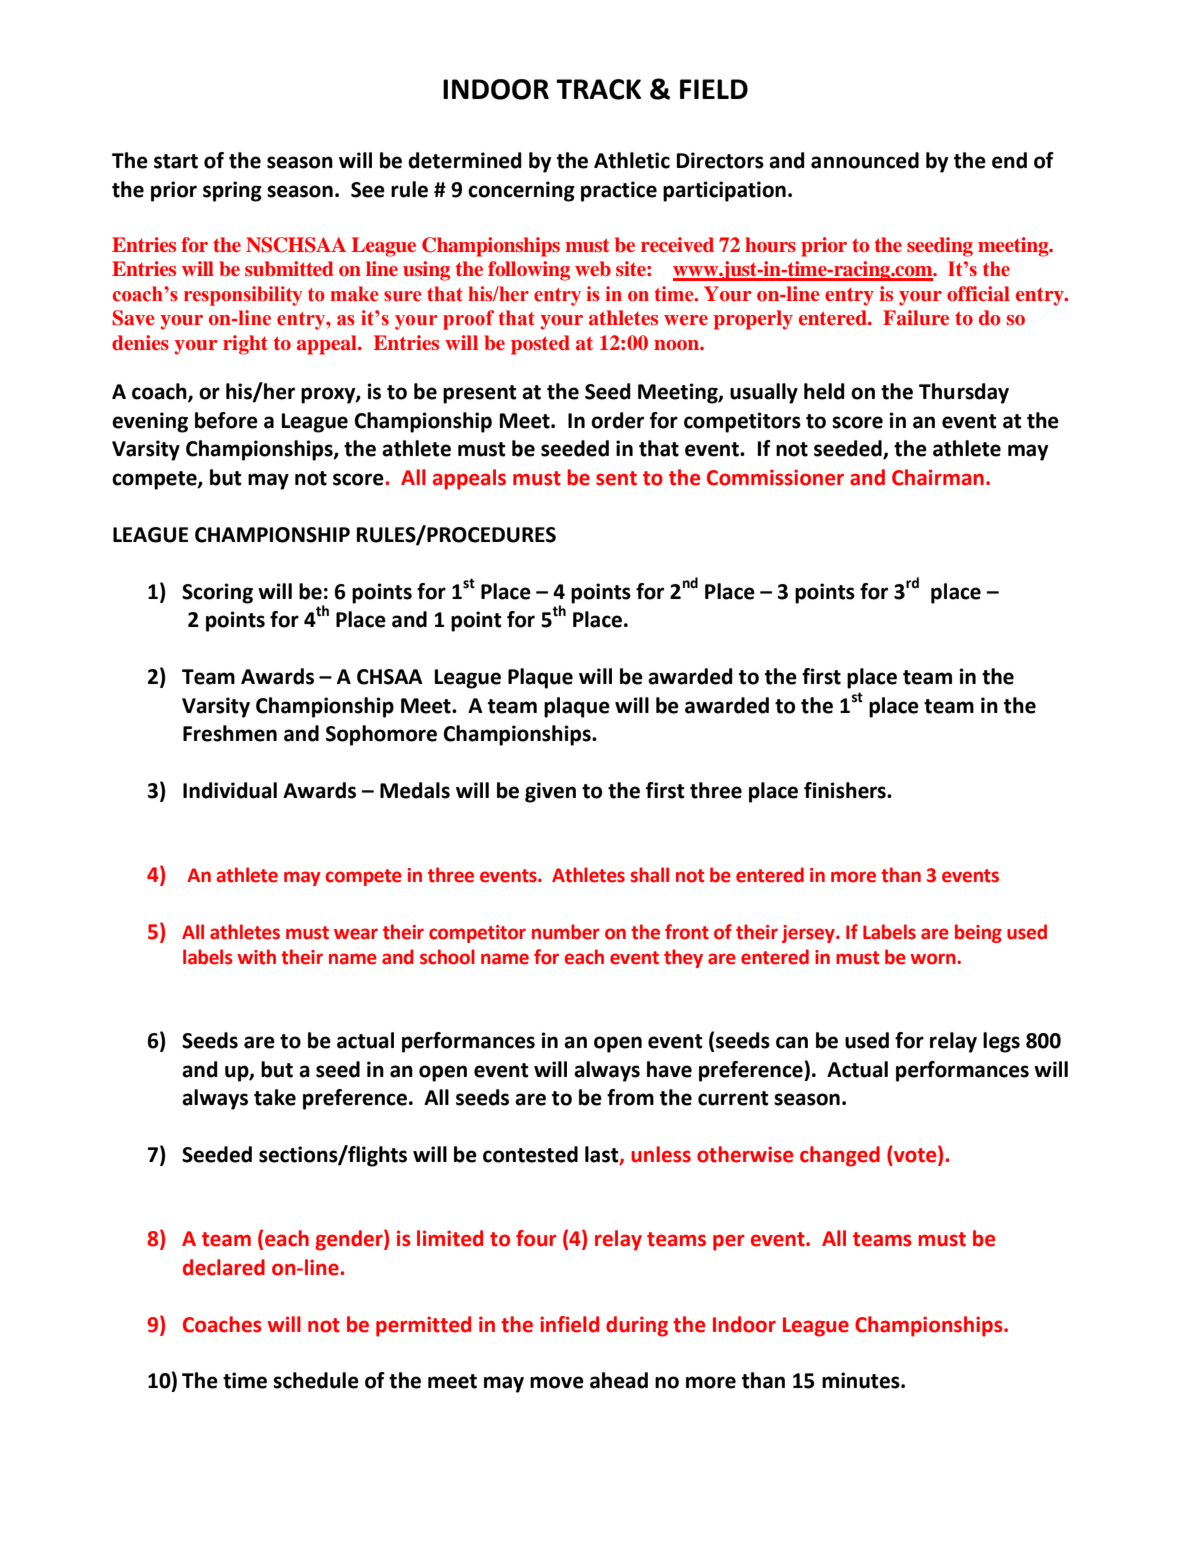  What do you see at coordinates (275, 1097) in the screenshot?
I see `take` at bounding box center [275, 1097].
